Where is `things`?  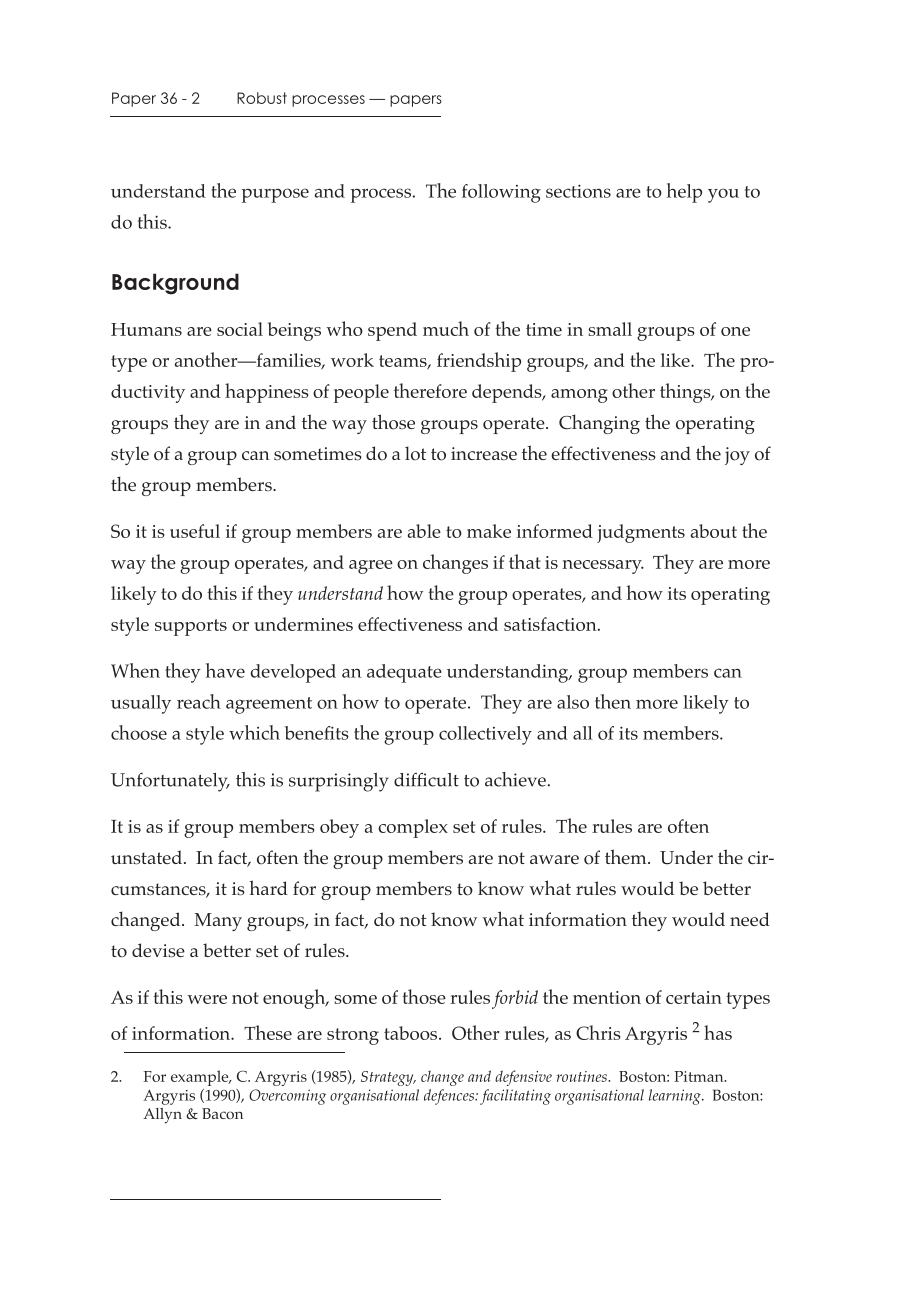 things is located at coordinates (686, 393).
